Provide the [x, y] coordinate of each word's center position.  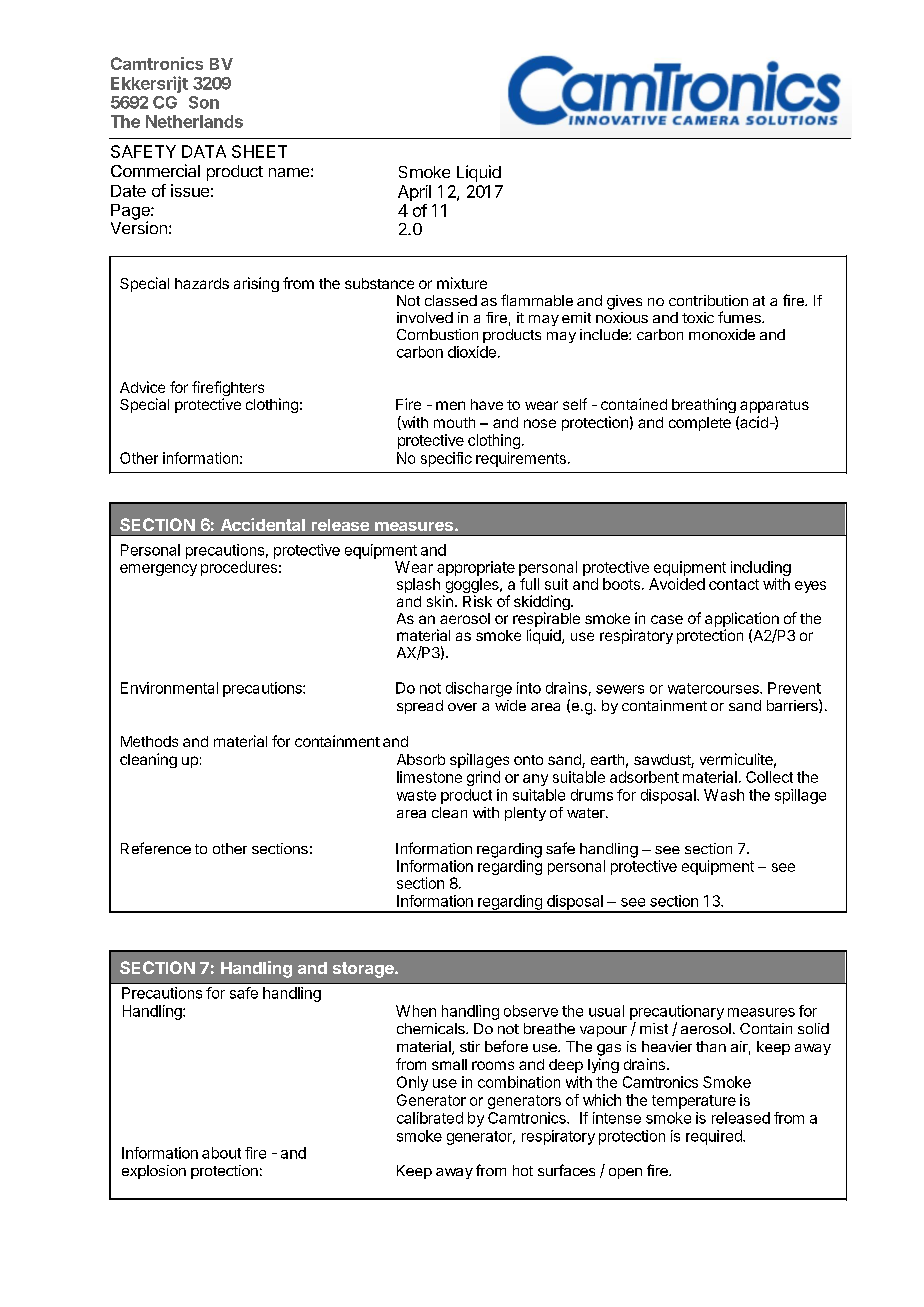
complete [700, 424]
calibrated [430, 1118]
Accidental [263, 524]
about [221, 1153]
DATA [204, 151]
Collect [769, 777]
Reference [156, 848]
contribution [708, 300]
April [414, 193]
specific [446, 459]
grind [483, 778]
